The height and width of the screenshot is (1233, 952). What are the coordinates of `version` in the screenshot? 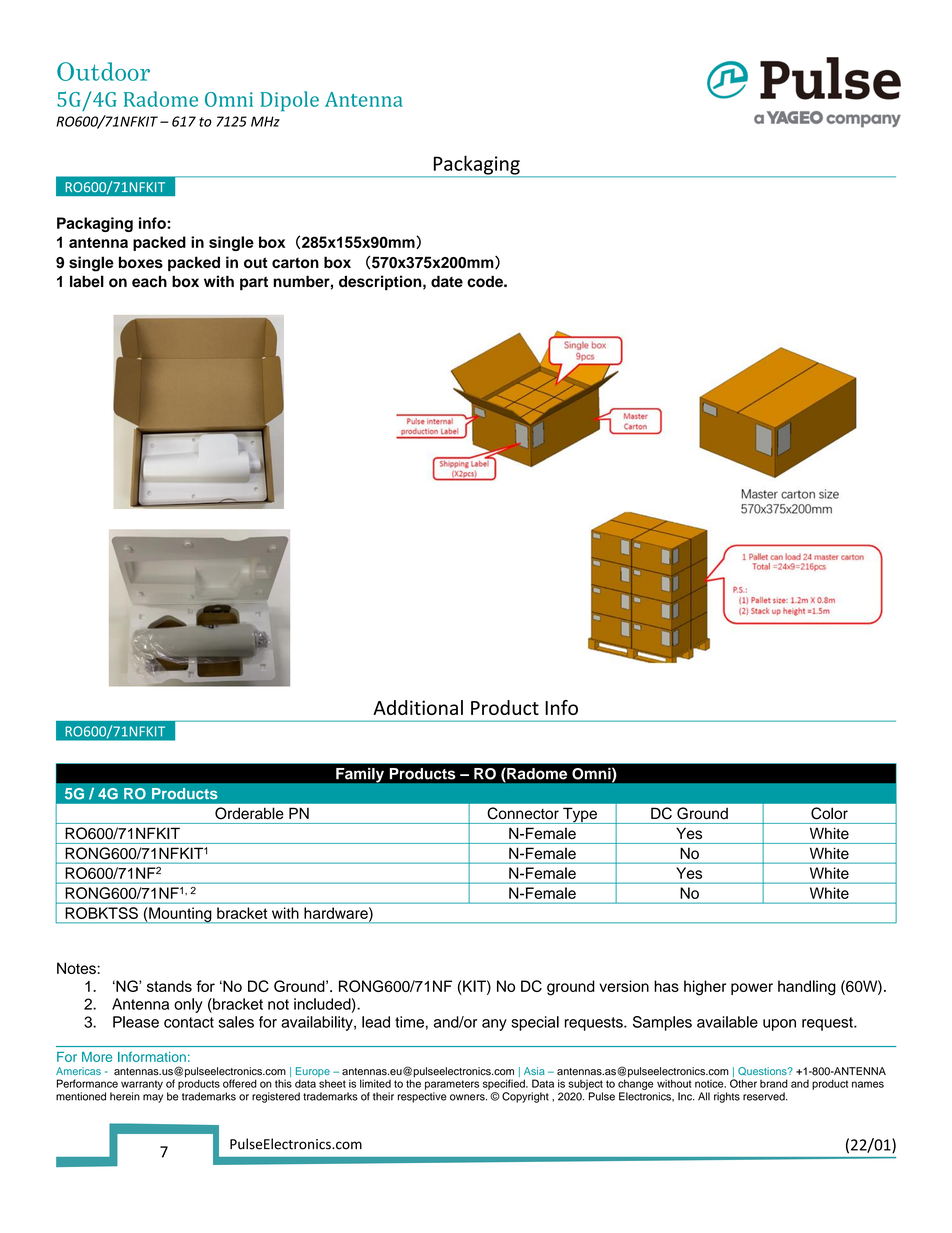 It's located at (624, 986).
